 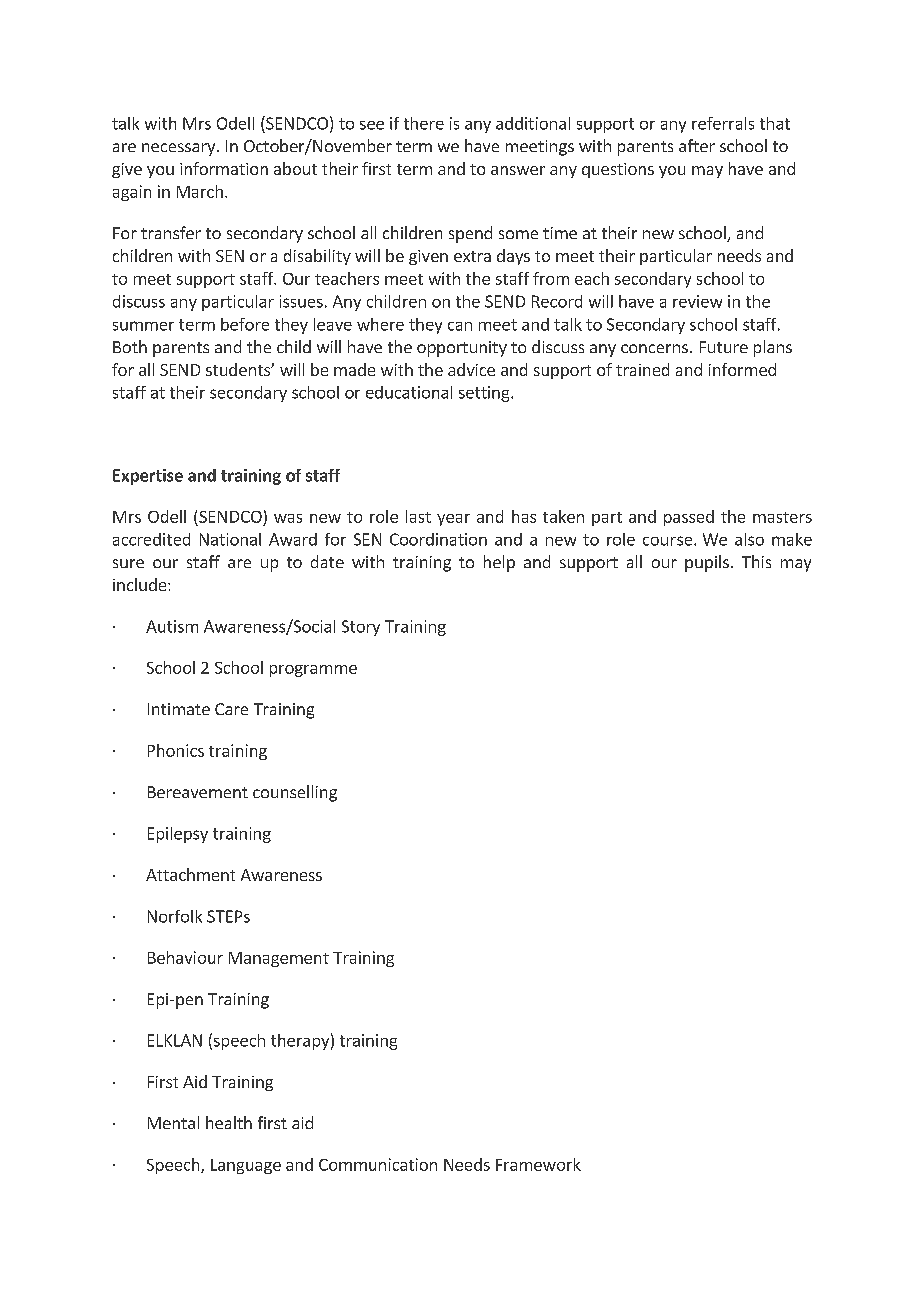 I want to click on Bereavement, so click(x=198, y=792).
